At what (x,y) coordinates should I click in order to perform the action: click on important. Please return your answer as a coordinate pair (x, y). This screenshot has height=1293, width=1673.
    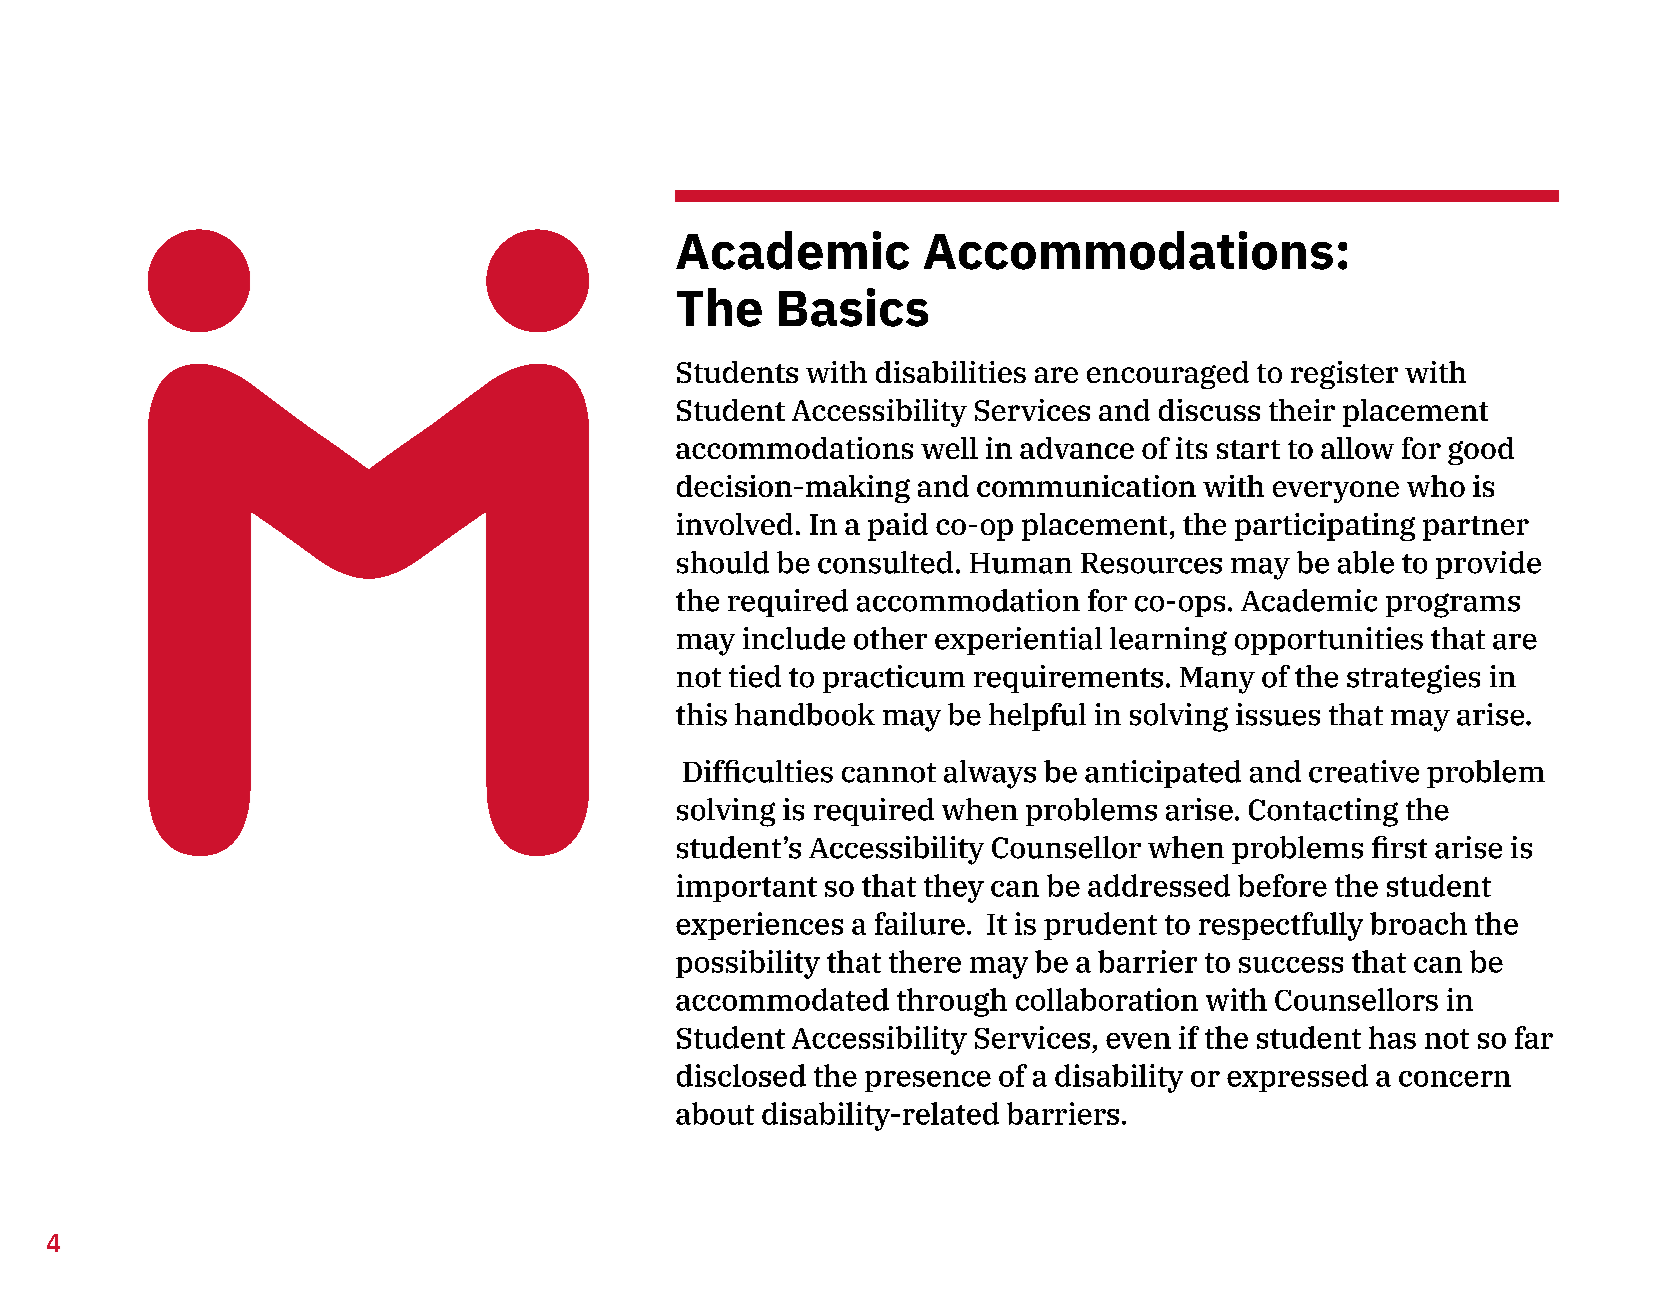
    Looking at the image, I should click on (747, 888).
